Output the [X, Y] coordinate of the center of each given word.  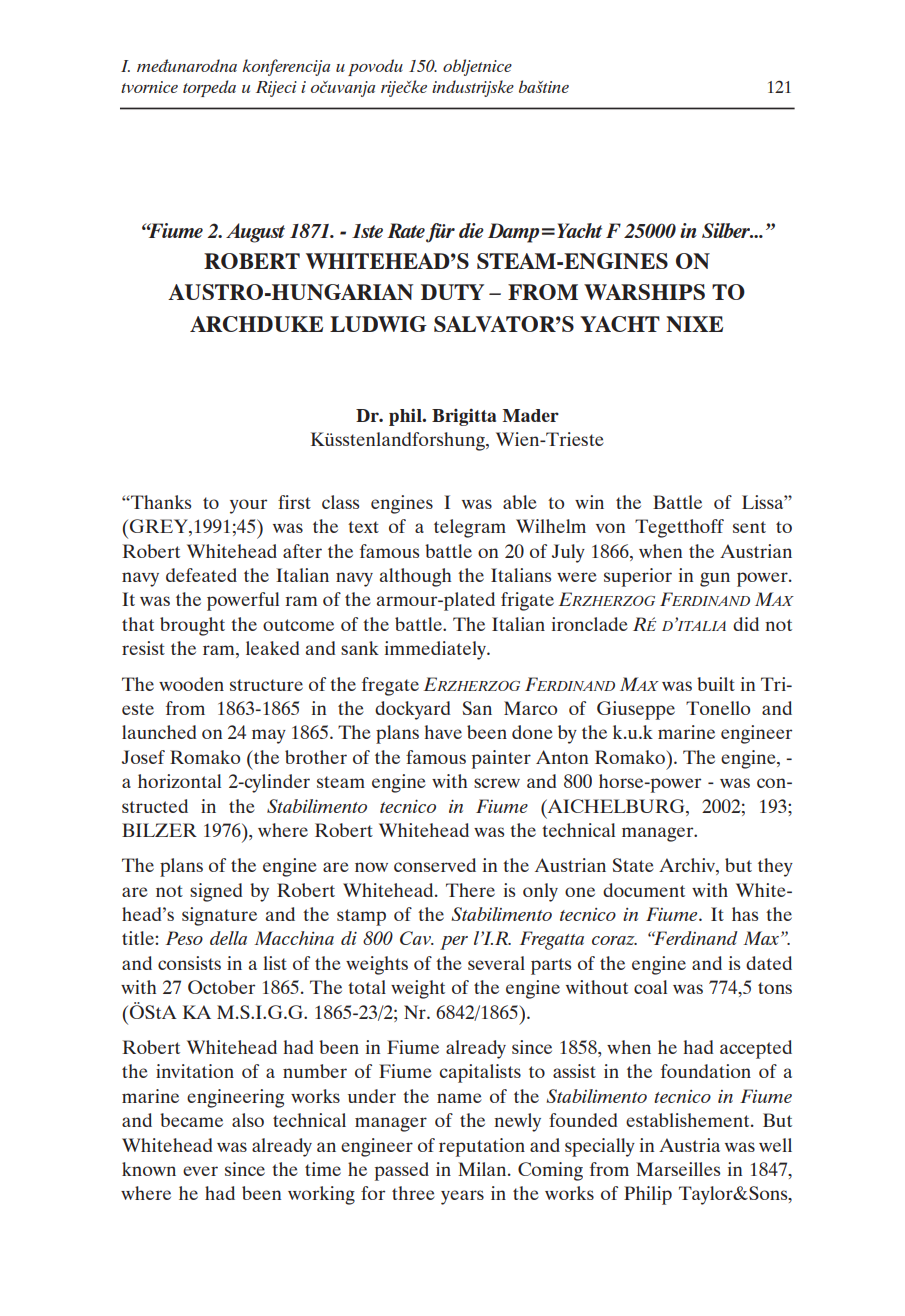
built [716, 684]
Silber [727, 230]
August [255, 233]
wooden [191, 684]
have [443, 732]
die [471, 230]
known [149, 1169]
